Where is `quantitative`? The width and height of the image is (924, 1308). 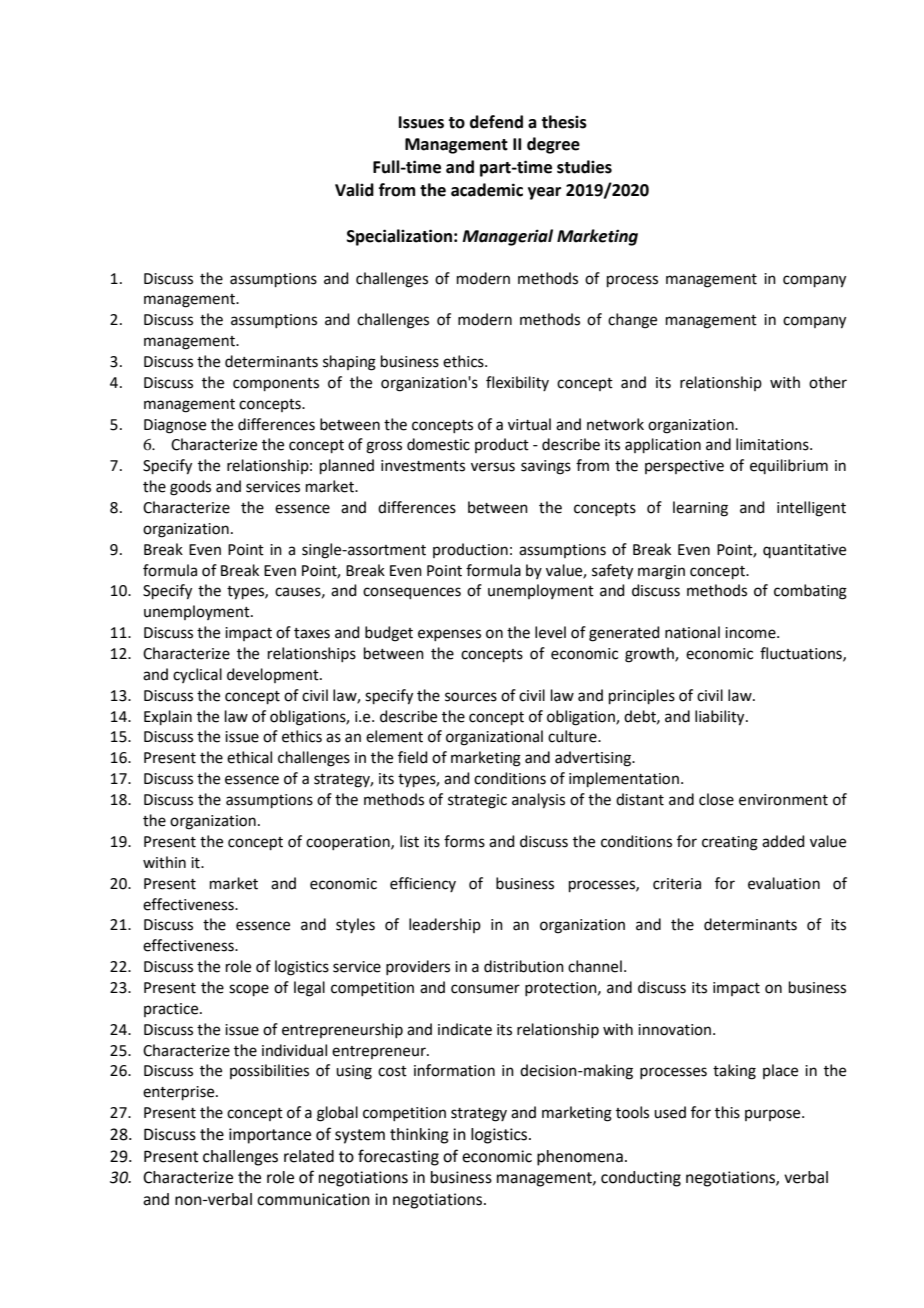 quantitative is located at coordinates (804, 551).
